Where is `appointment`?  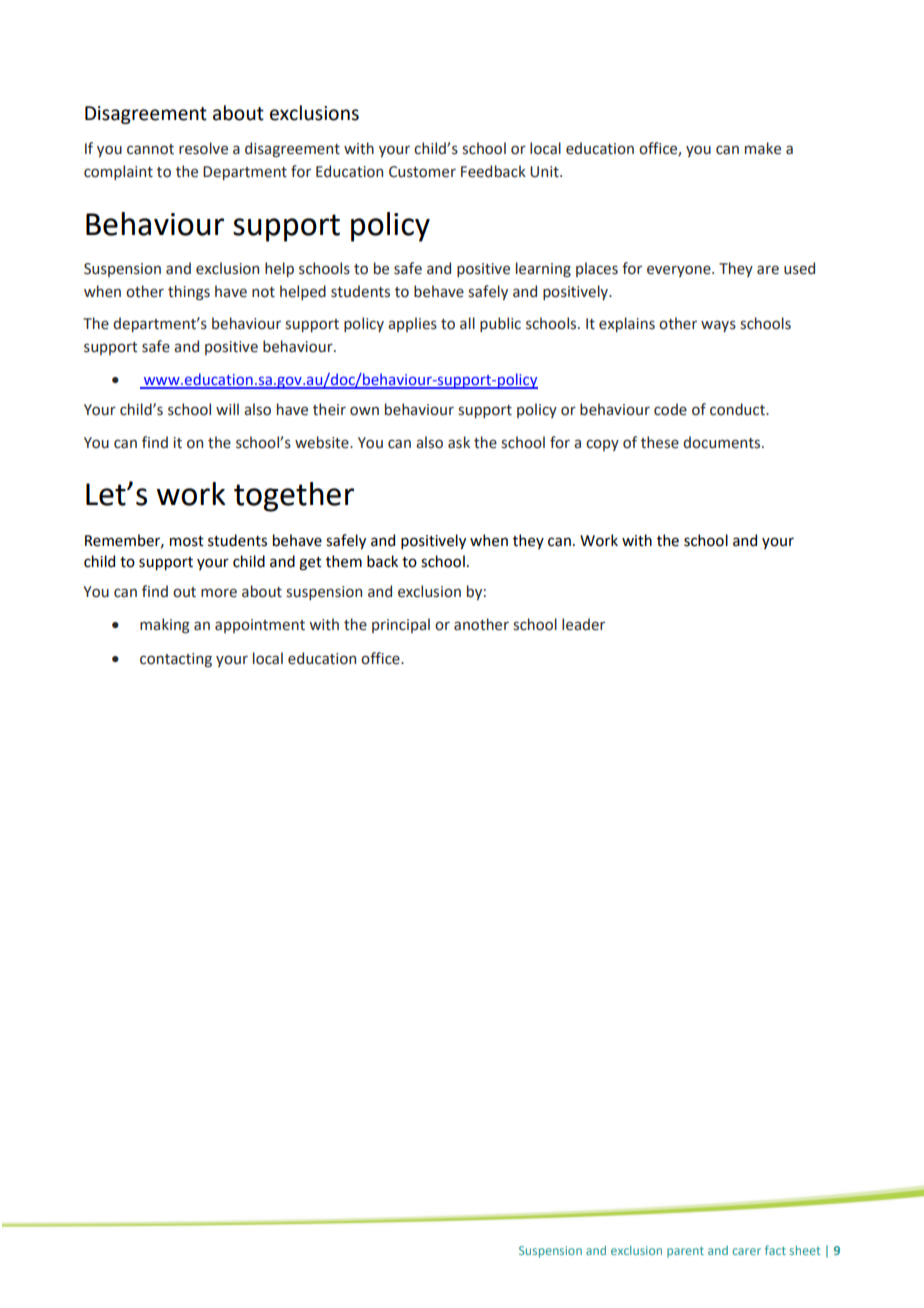
appointment is located at coordinates (260, 626).
